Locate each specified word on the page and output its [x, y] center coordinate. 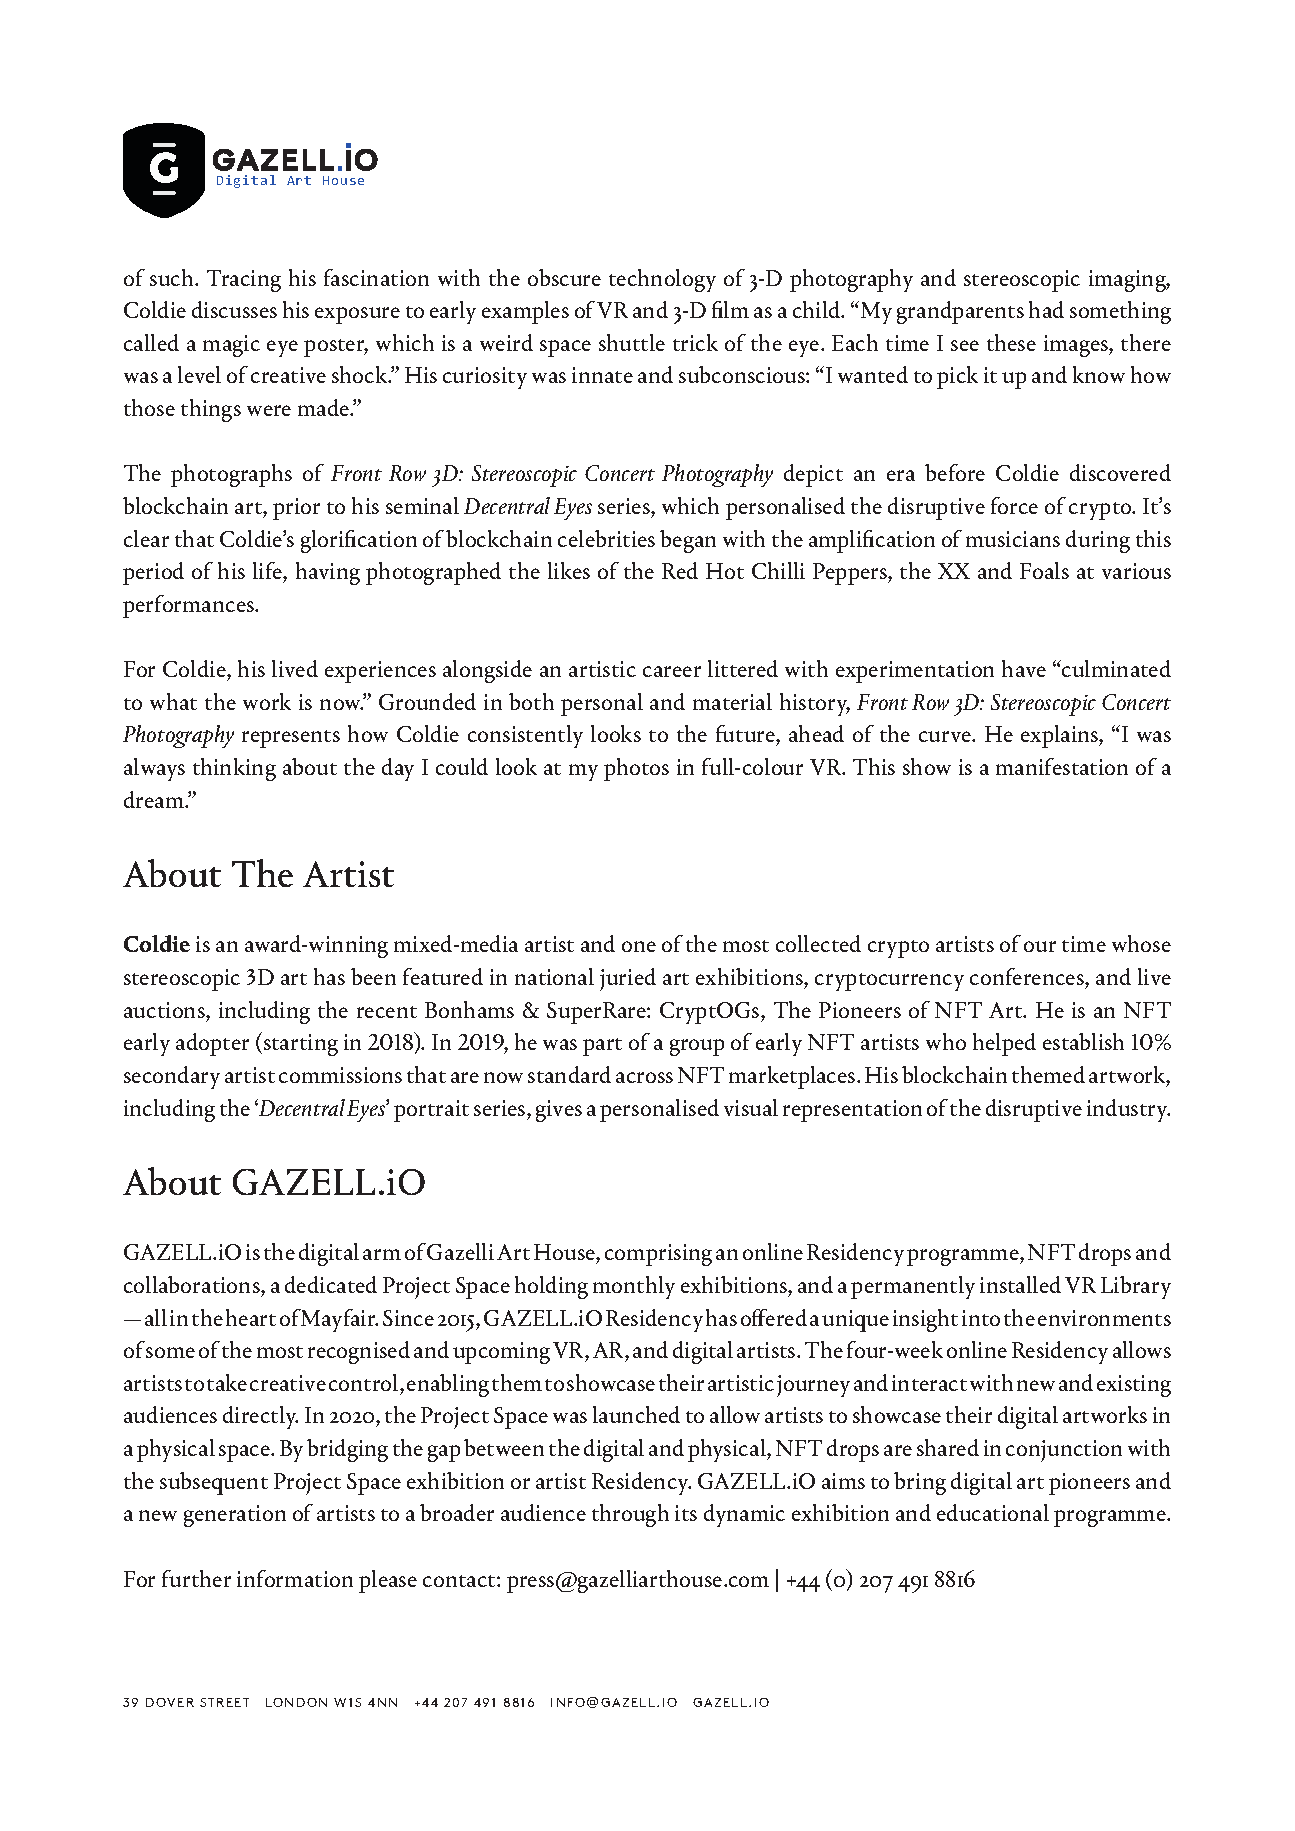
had [1046, 309]
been [373, 976]
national [554, 976]
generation [235, 1516]
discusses [234, 309]
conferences [1028, 976]
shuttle [632, 342]
